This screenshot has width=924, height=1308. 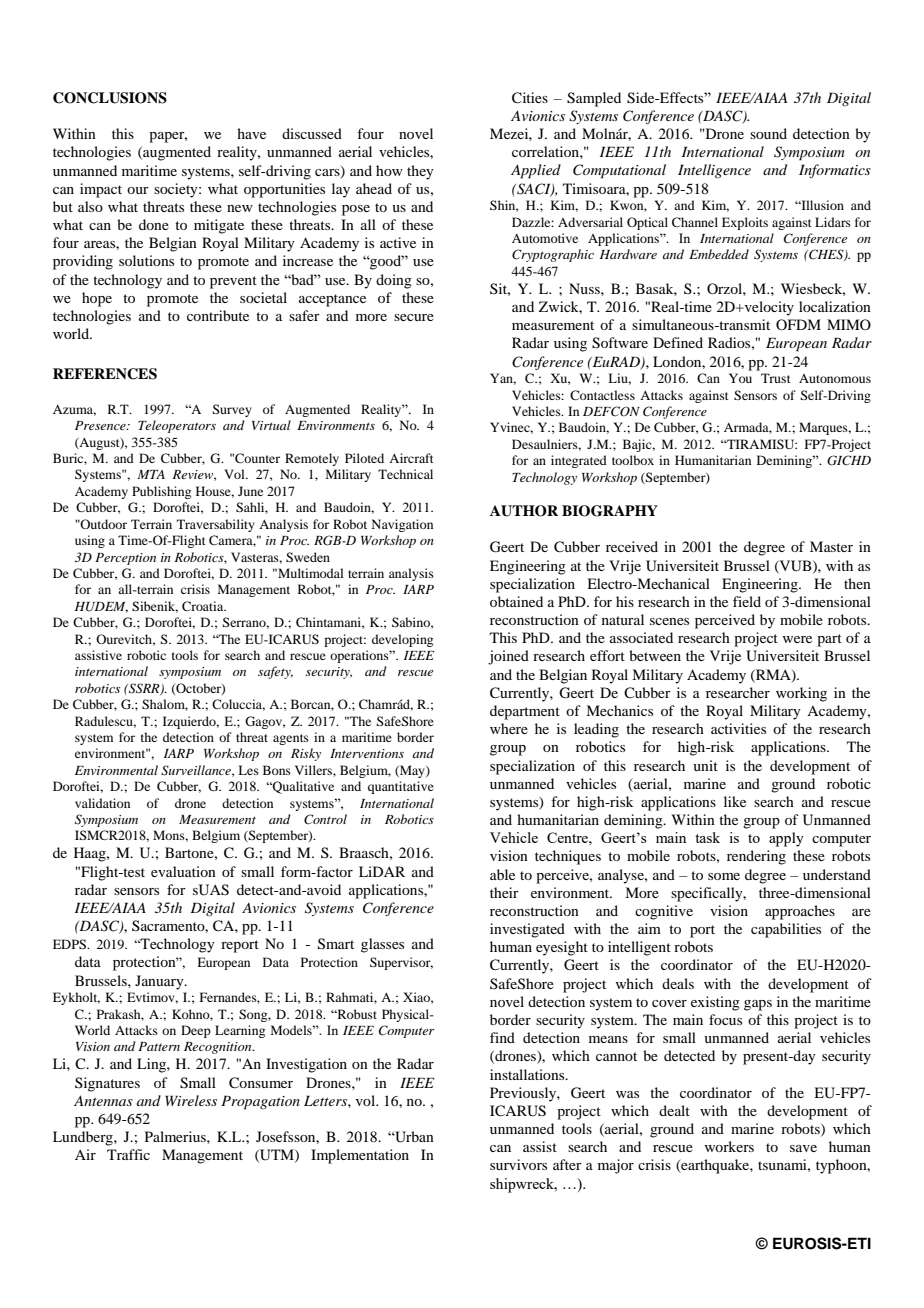 What do you see at coordinates (530, 98) in the screenshot?
I see `Cities` at bounding box center [530, 98].
